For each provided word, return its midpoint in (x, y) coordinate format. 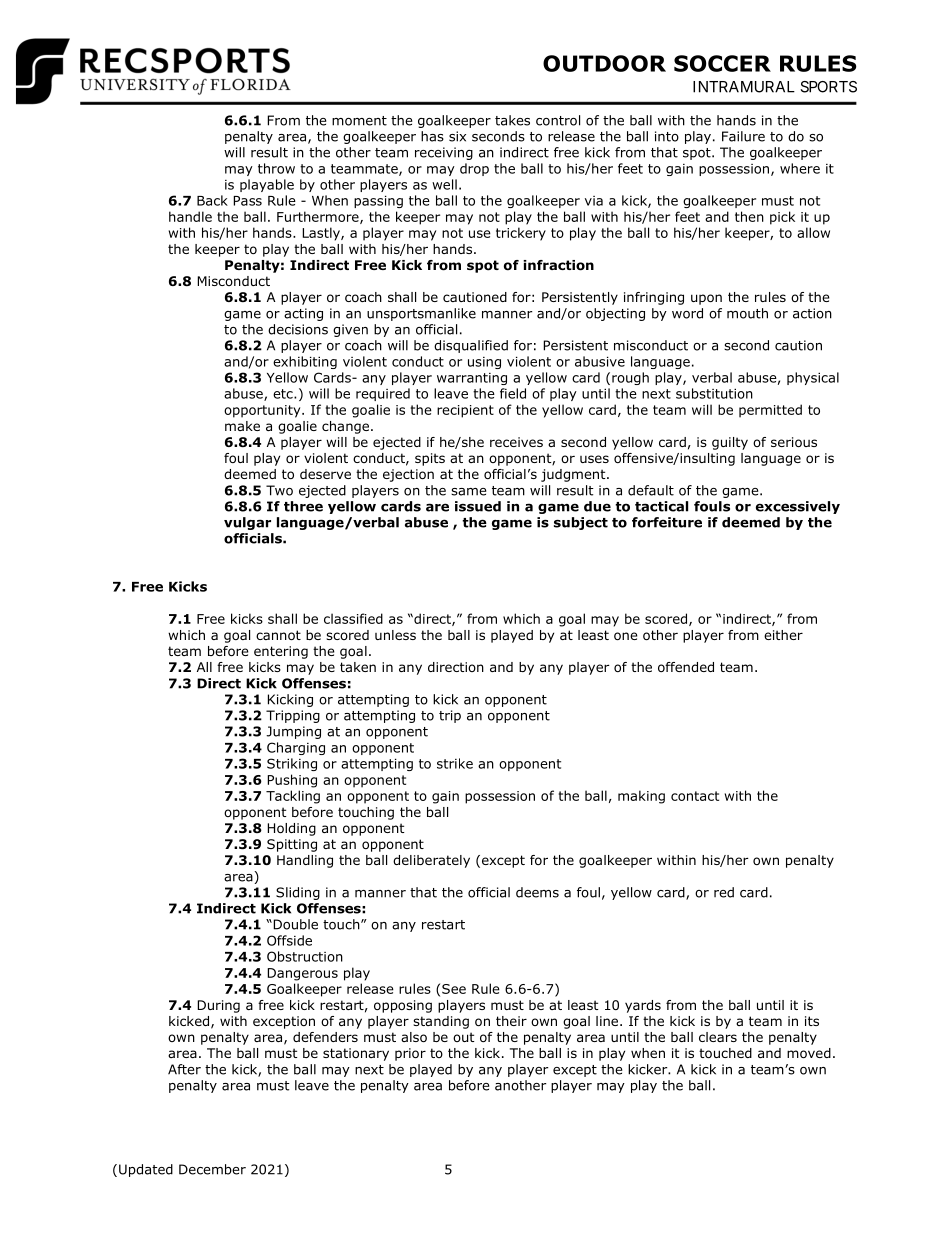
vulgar (247, 523)
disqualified (471, 346)
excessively (798, 507)
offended (686, 667)
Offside (289, 940)
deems (537, 892)
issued (478, 506)
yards (643, 1006)
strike (455, 763)
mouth (747, 313)
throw (276, 168)
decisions (298, 329)
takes (512, 120)
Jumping (293, 732)
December (212, 1169)
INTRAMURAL (744, 87)
